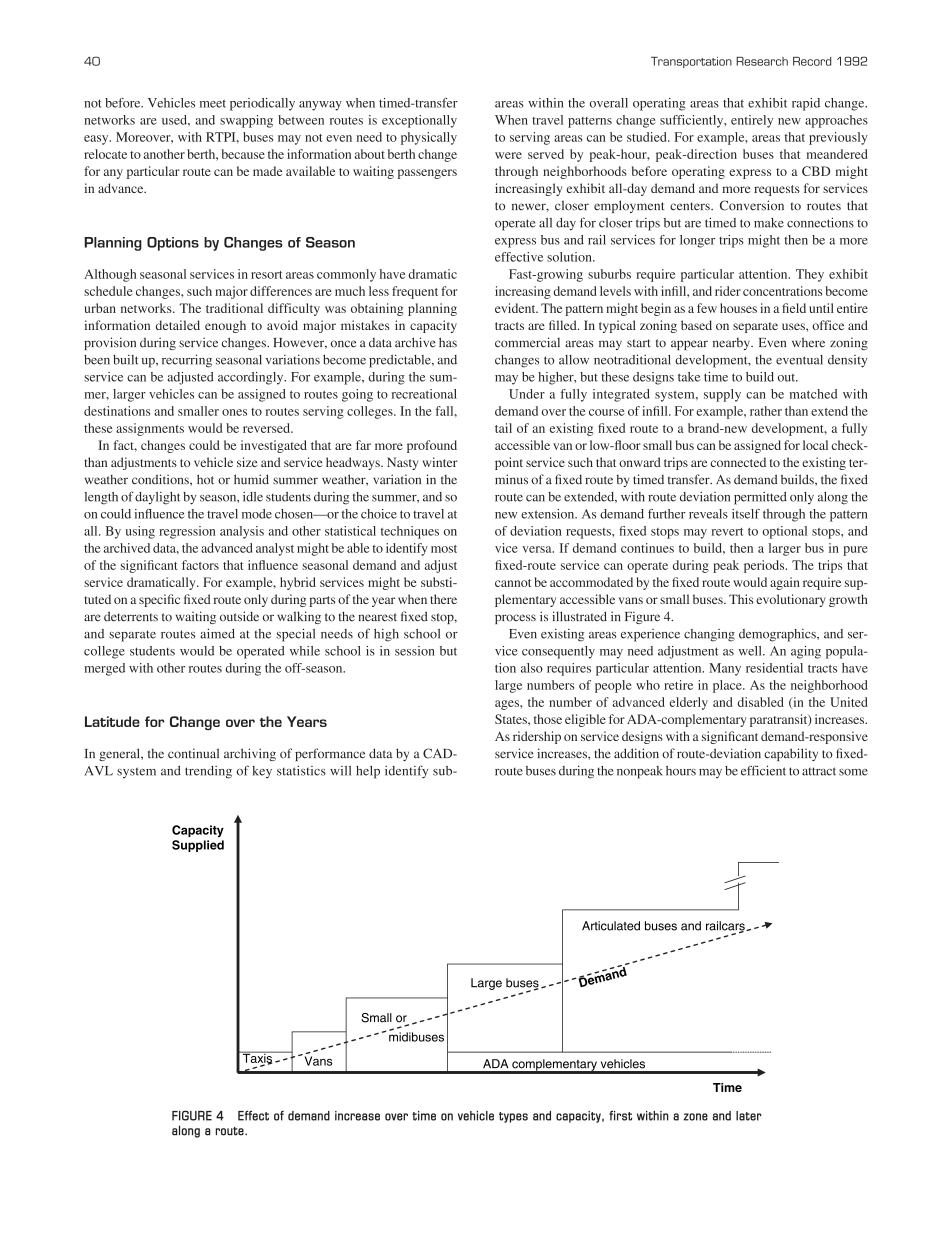 The width and height of the screenshot is (952, 1233). Describe the element at coordinates (213, 103) in the screenshot. I see `meet` at that location.
